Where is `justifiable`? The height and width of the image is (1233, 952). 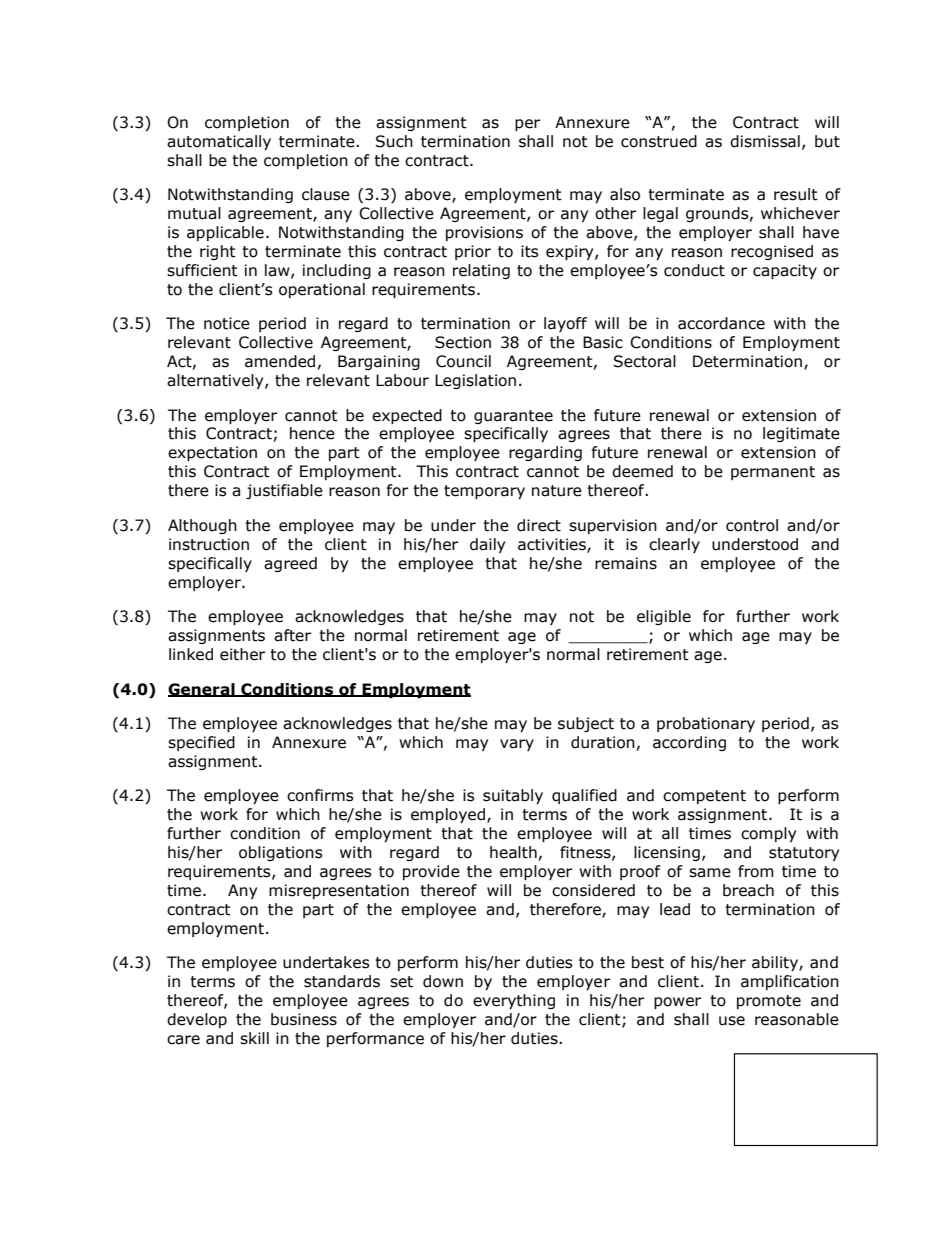
justifiable is located at coordinates (284, 491).
